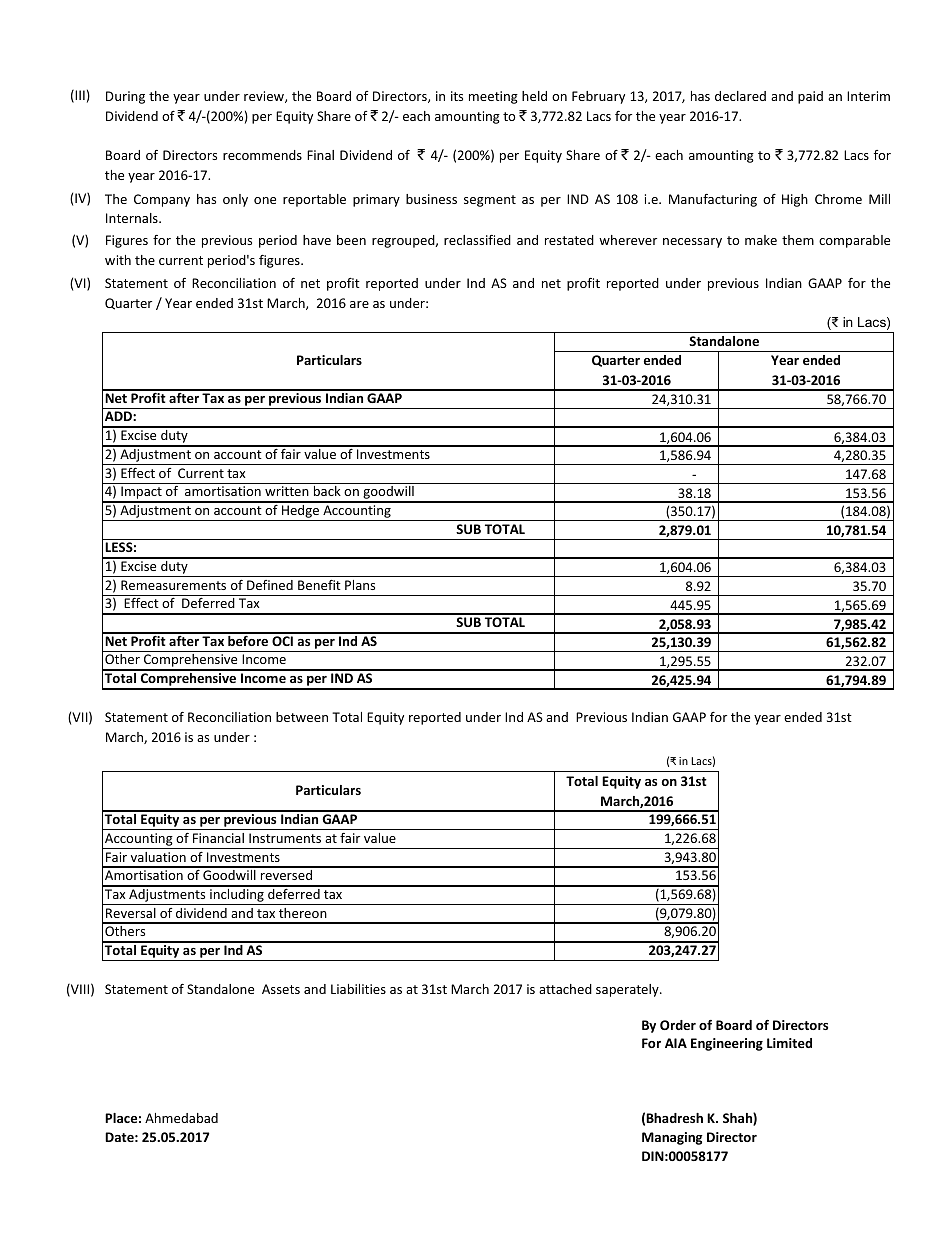  What do you see at coordinates (319, 585) in the document?
I see `Benefit` at bounding box center [319, 585].
